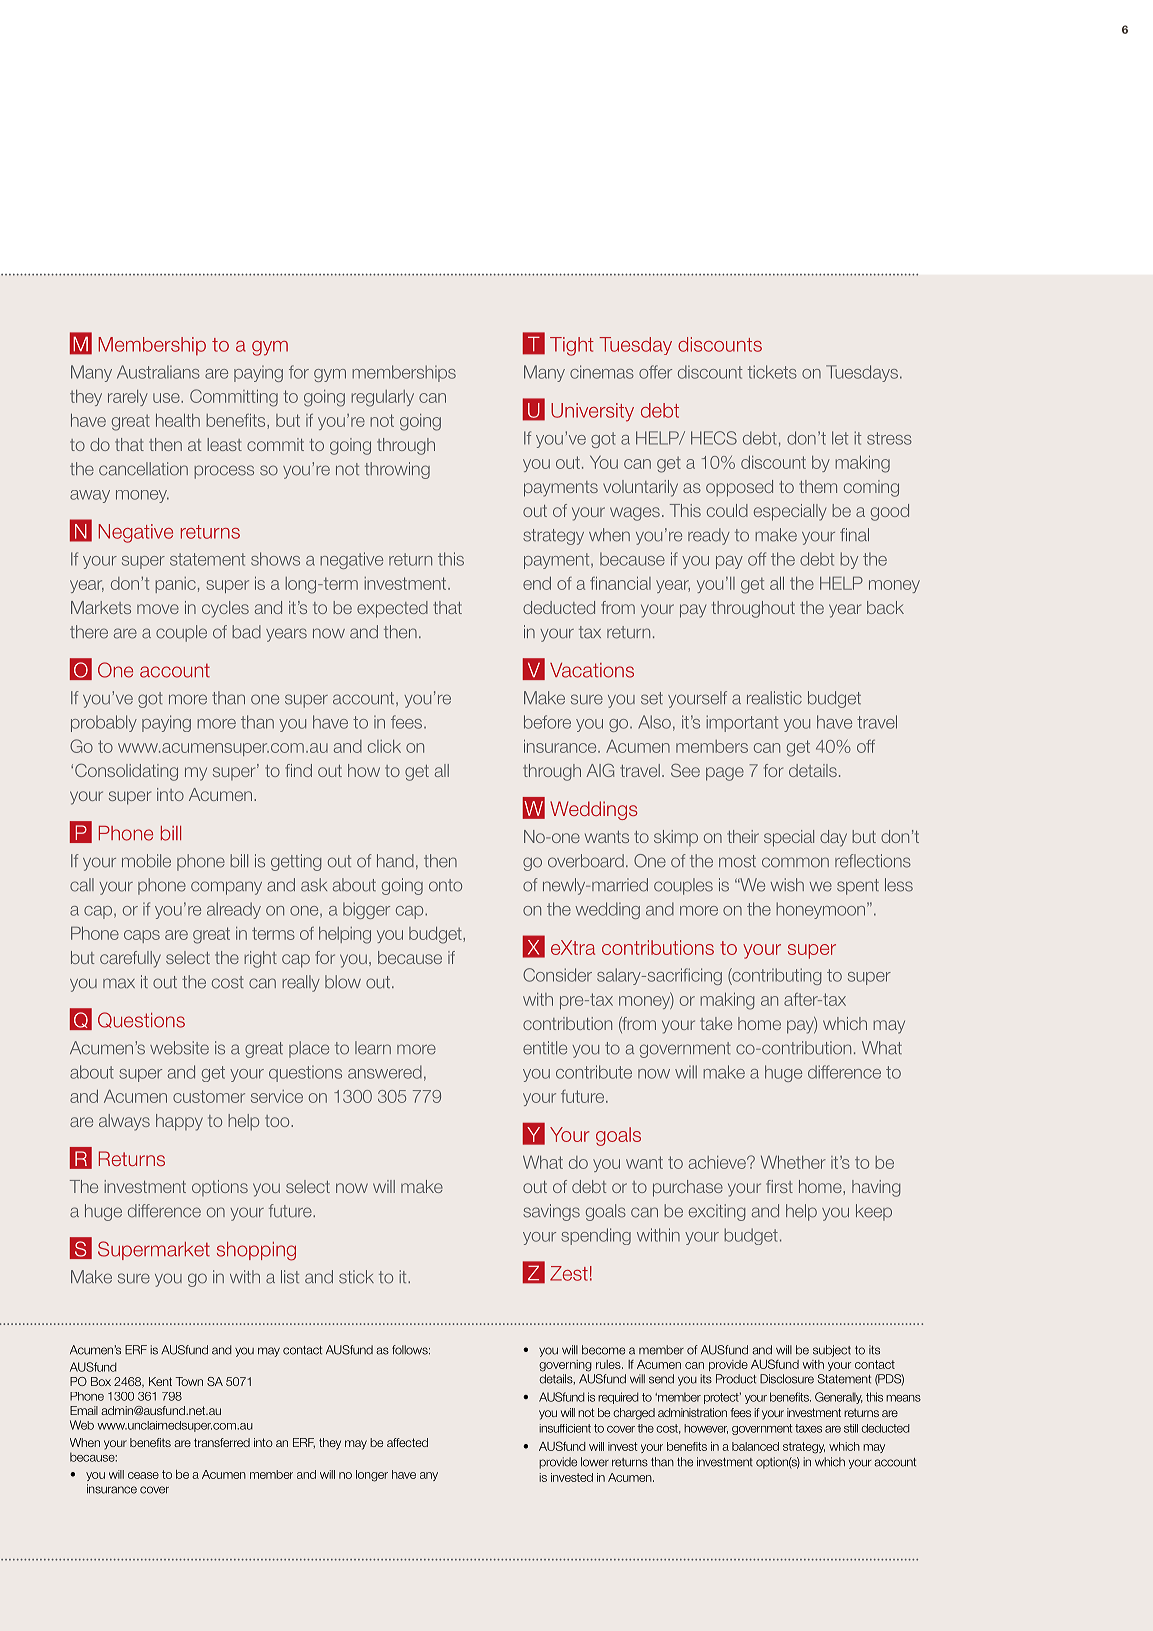  What do you see at coordinates (158, 372) in the document?
I see `Australians` at bounding box center [158, 372].
